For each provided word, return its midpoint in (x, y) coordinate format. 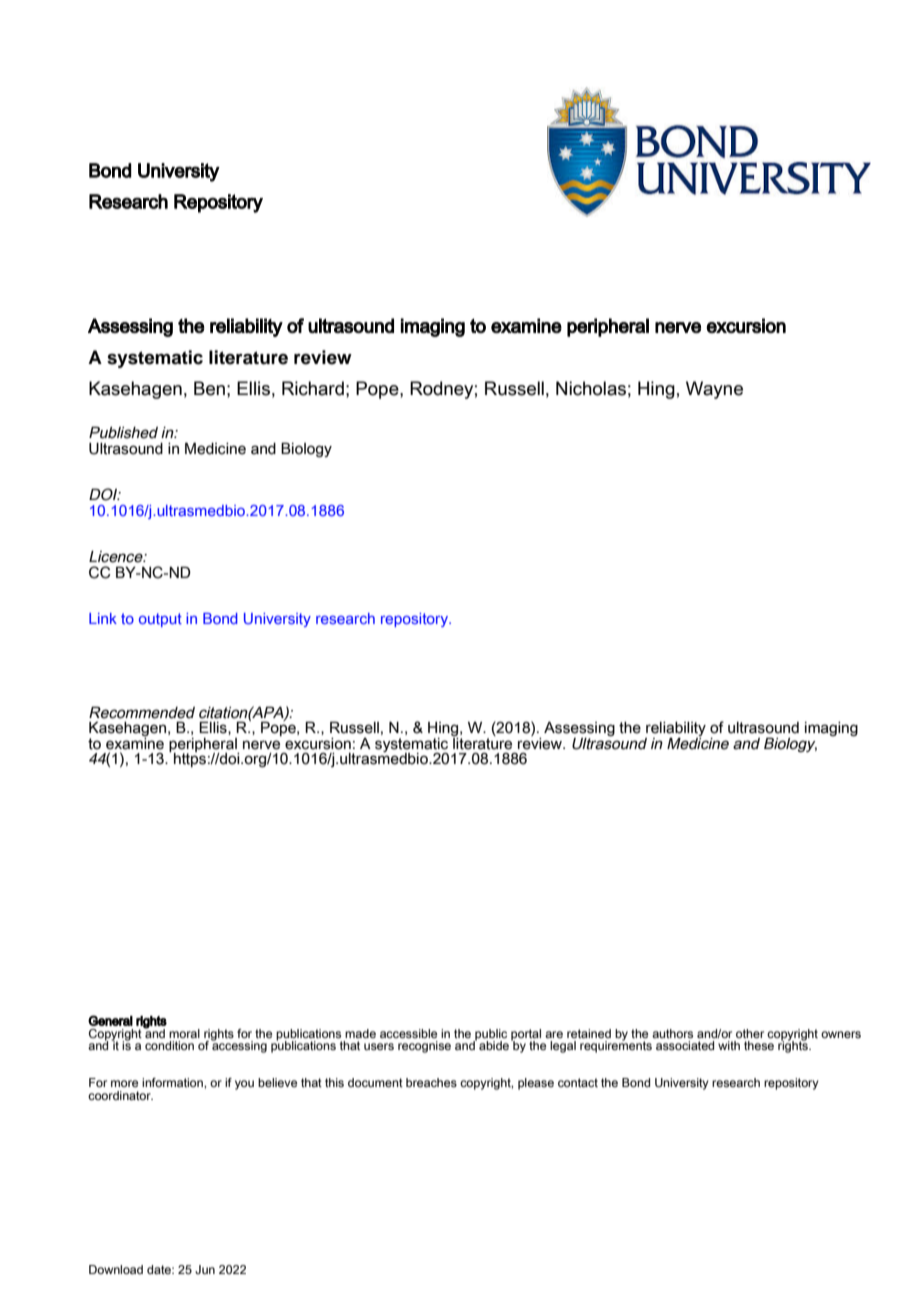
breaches (431, 1082)
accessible (408, 1033)
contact (578, 1082)
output (160, 620)
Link (103, 618)
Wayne (714, 390)
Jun (205, 1269)
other (750, 1033)
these (759, 1045)
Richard (313, 388)
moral (184, 1033)
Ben (209, 388)
